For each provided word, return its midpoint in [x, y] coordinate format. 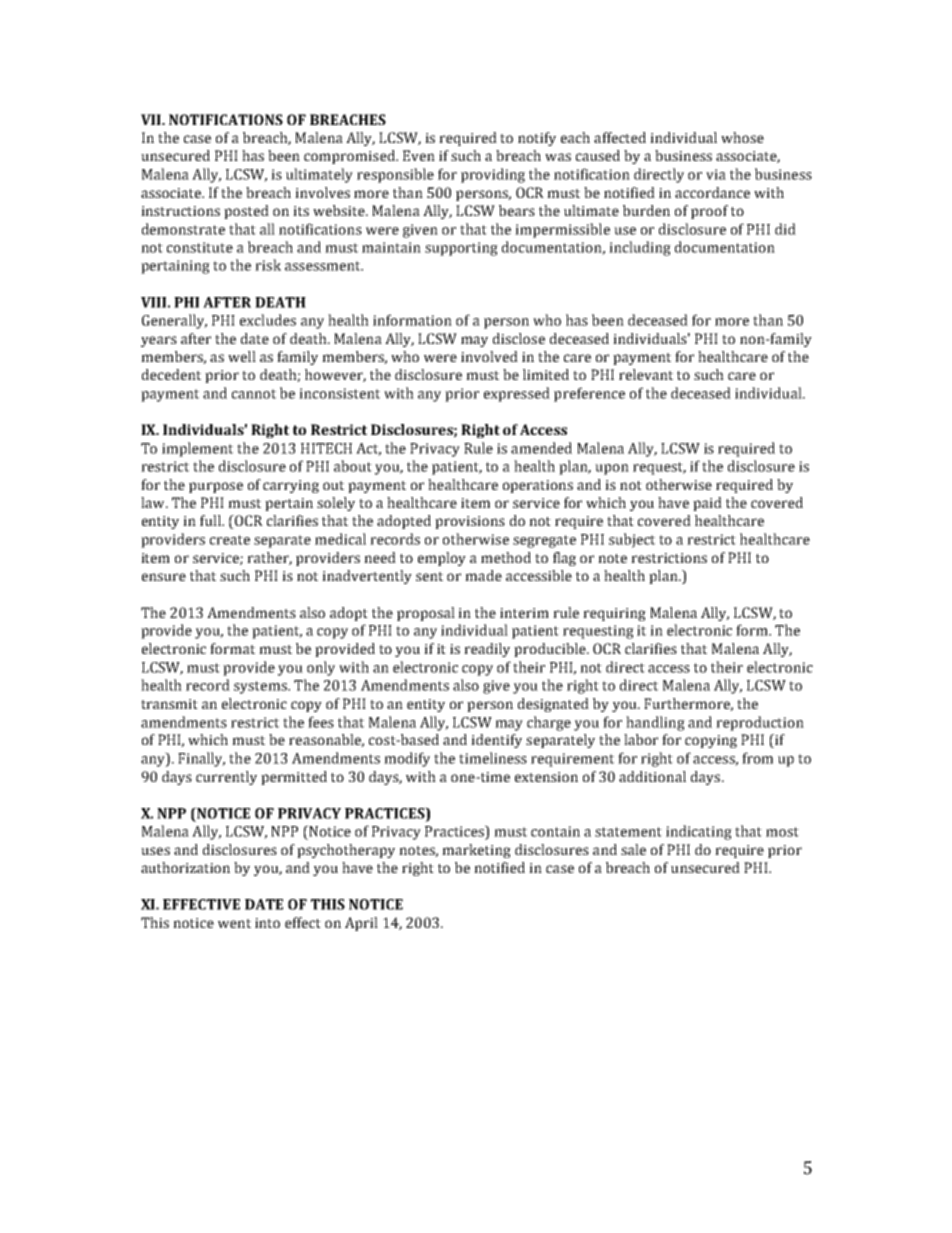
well [242, 356]
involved [489, 356]
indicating [699, 832]
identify [496, 741]
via [716, 174]
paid [707, 504]
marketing [476, 851]
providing [493, 175]
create [230, 540]
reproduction [760, 723]
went [234, 923]
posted [246, 212]
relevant [646, 374]
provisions [470, 522]
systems [261, 687]
